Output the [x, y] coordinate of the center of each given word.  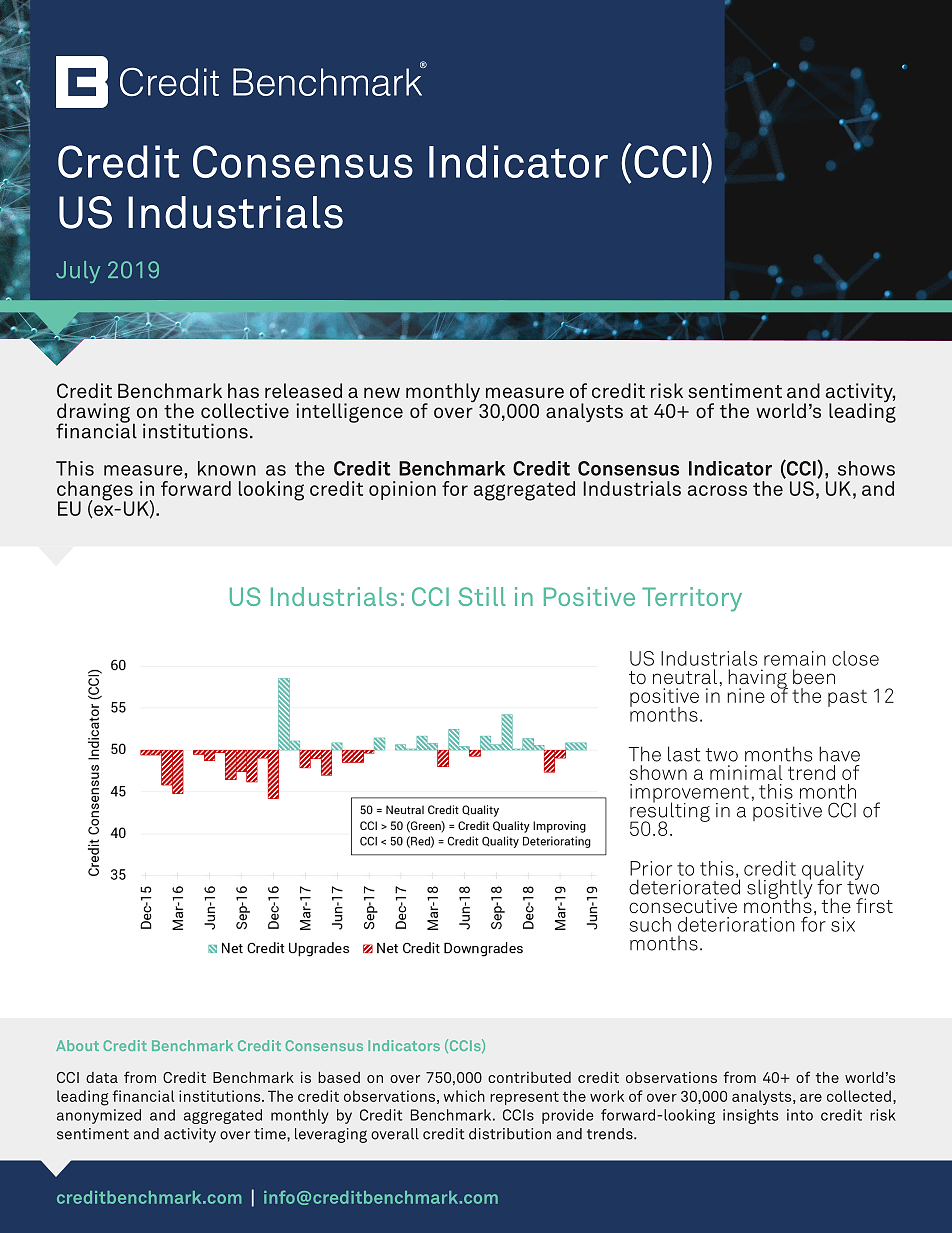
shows [866, 468]
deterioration [736, 924]
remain [795, 658]
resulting [670, 812]
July [78, 272]
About [77, 1045]
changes [96, 492]
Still [482, 596]
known [227, 468]
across [717, 490]
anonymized [99, 1116]
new [382, 392]
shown [658, 772]
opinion [402, 490]
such [650, 924]
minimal [746, 772]
